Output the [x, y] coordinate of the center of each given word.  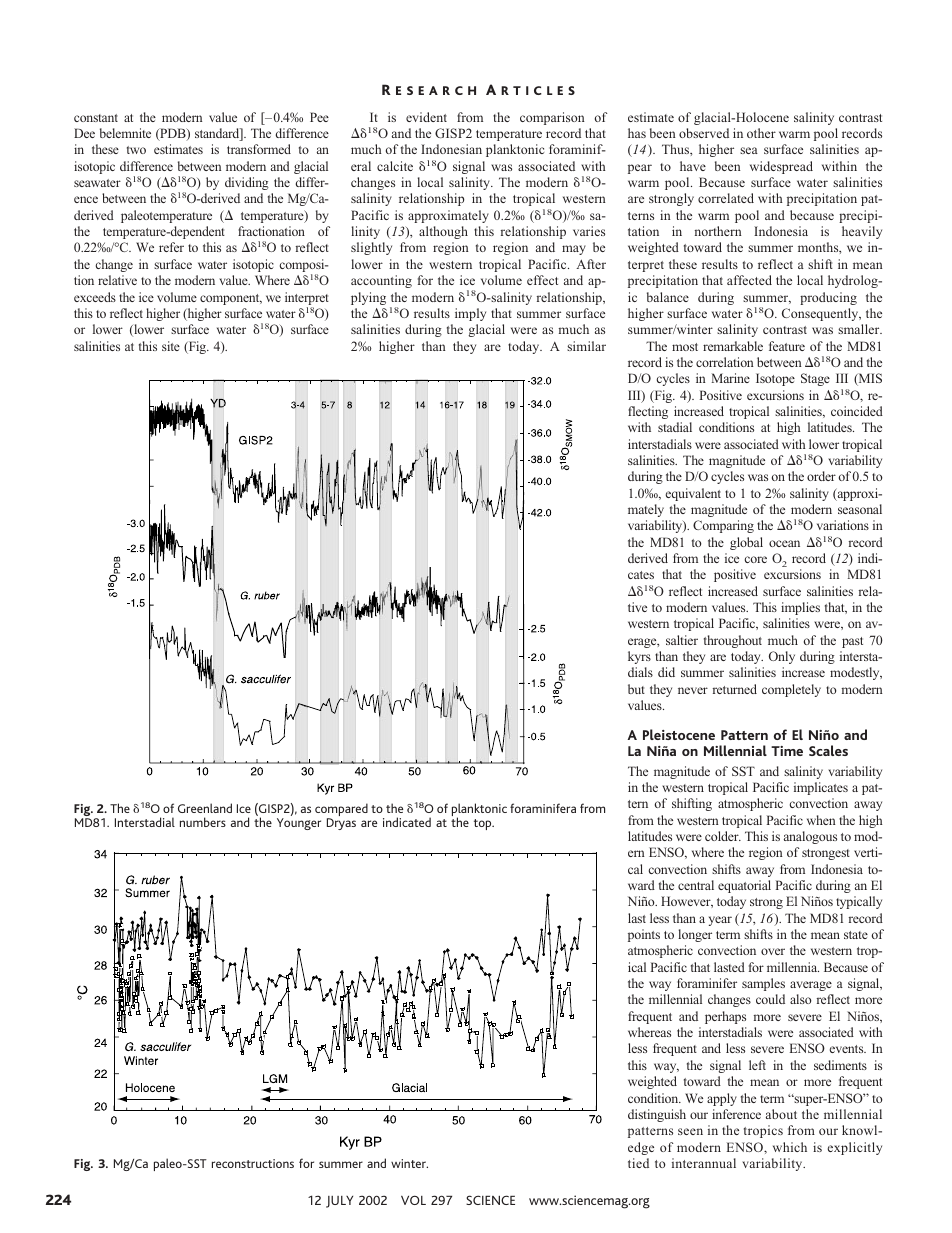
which [790, 1147]
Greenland [205, 808]
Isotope [775, 379]
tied [638, 1163]
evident [426, 117]
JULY [339, 1202]
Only [782, 657]
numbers [203, 822]
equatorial [744, 886]
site [171, 346]
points [644, 935]
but [636, 689]
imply [470, 314]
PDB [173, 134]
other [761, 133]
